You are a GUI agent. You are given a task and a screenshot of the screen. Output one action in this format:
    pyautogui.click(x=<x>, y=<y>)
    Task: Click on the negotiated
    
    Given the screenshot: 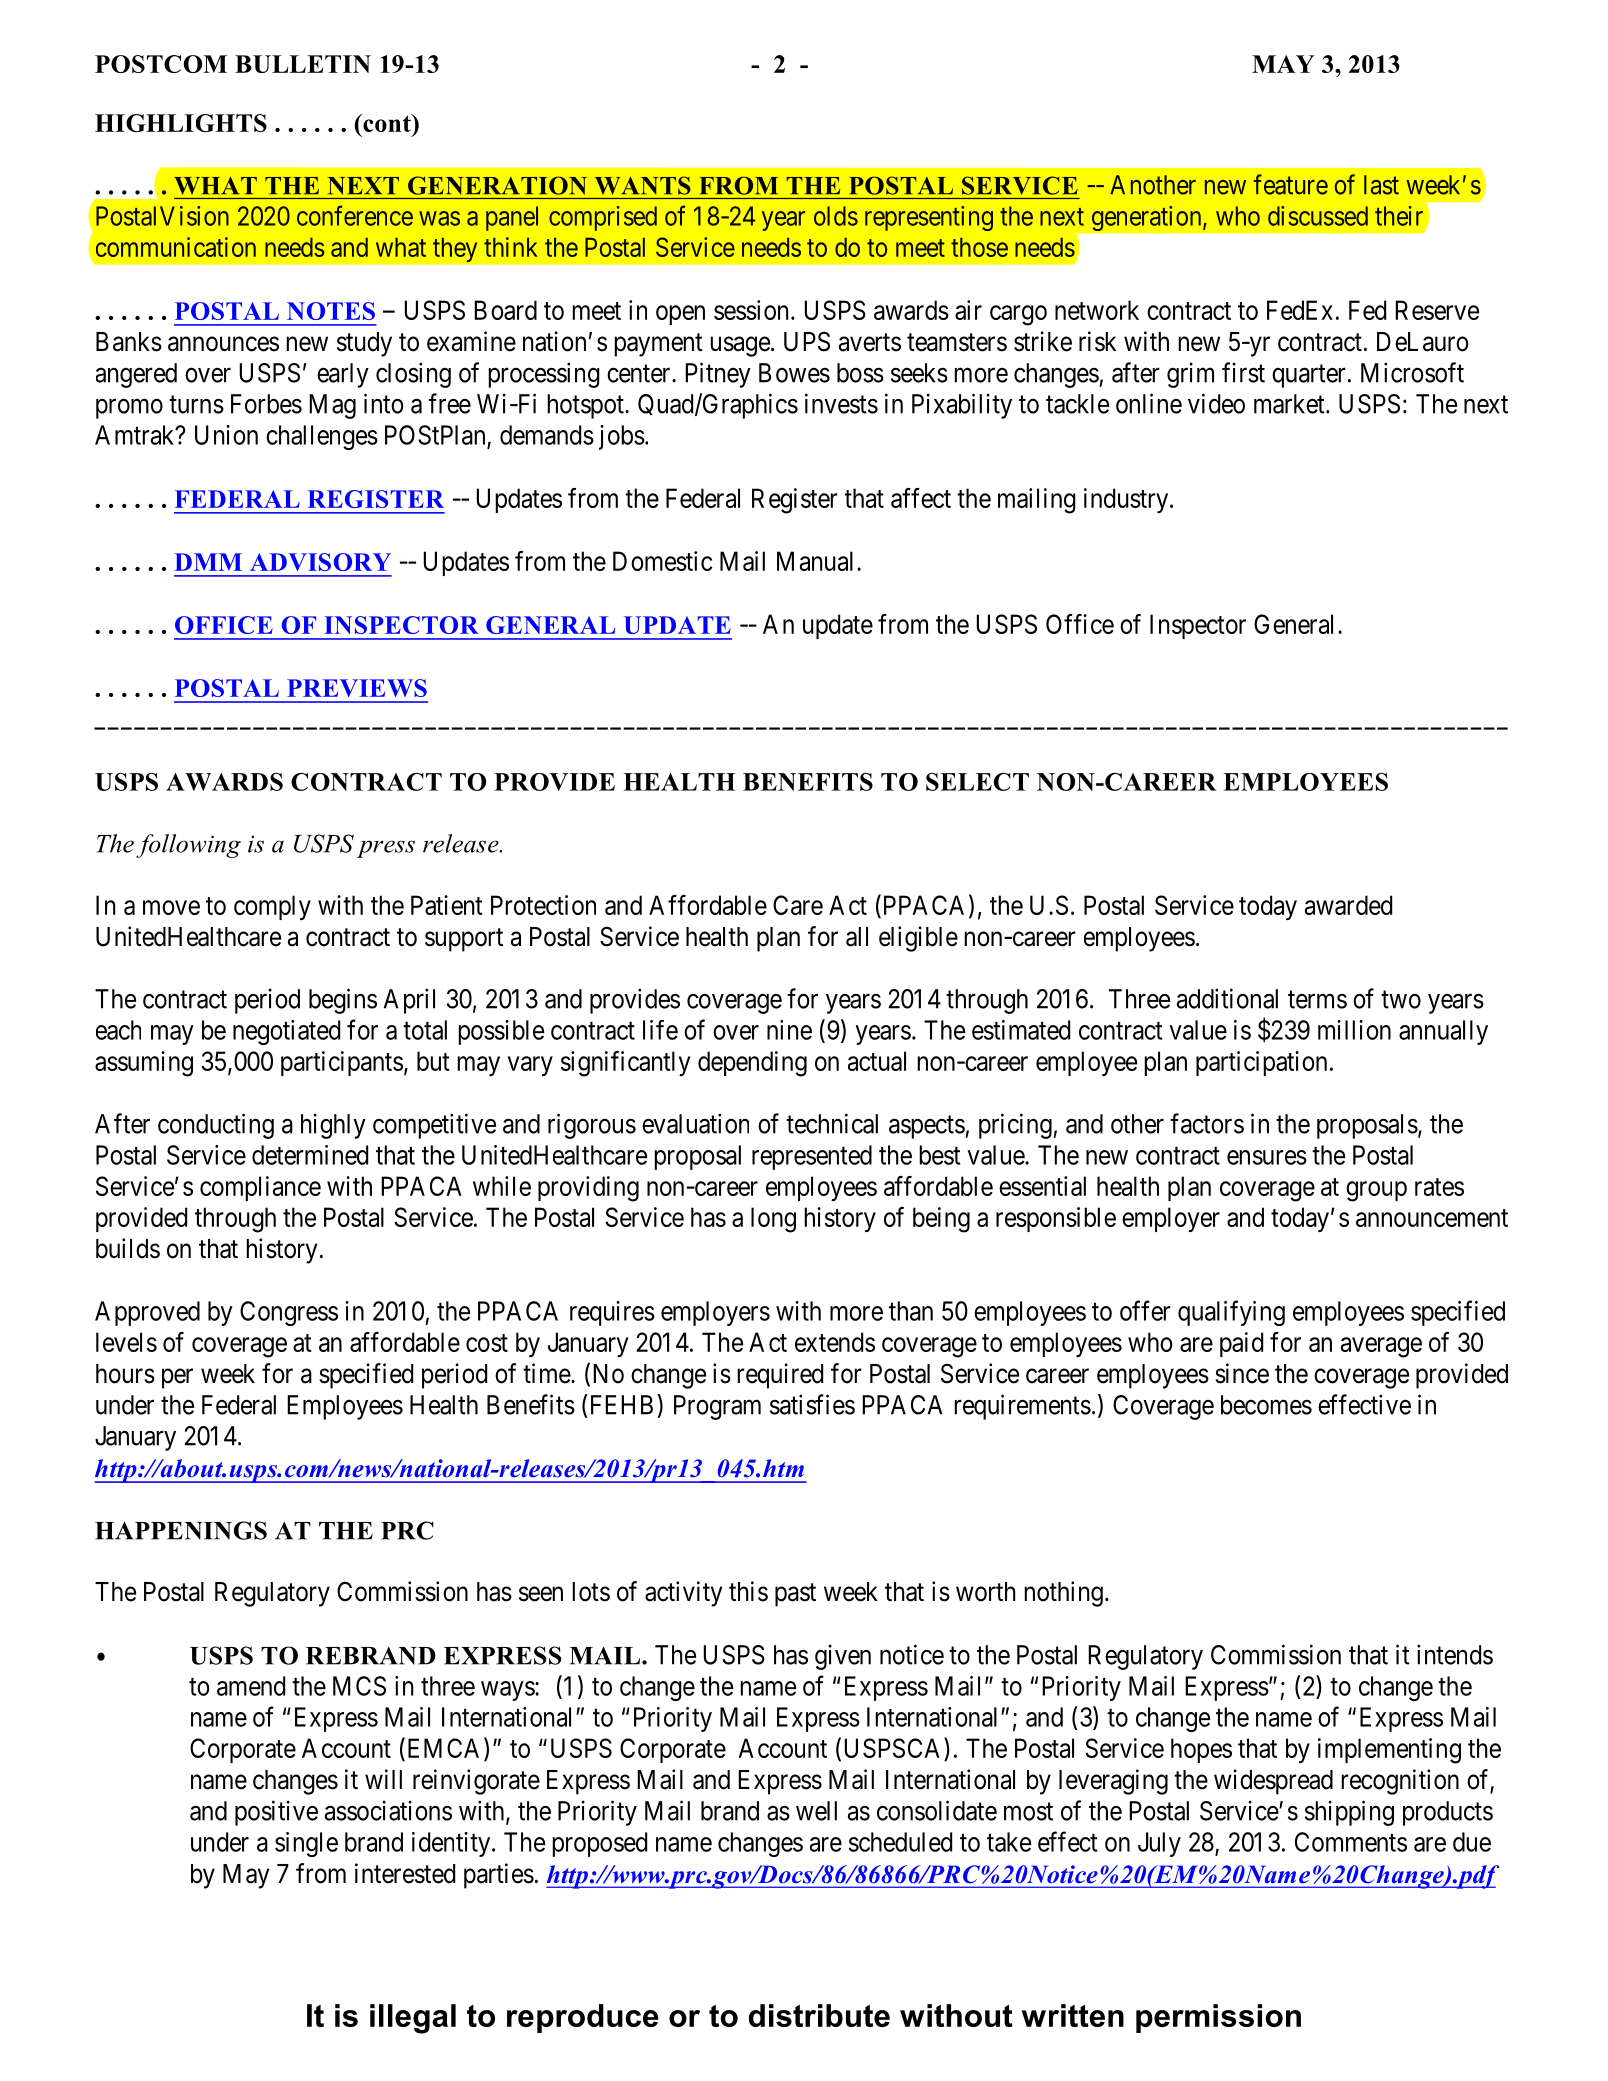 What is the action you would take?
    pyautogui.click(x=286, y=1032)
